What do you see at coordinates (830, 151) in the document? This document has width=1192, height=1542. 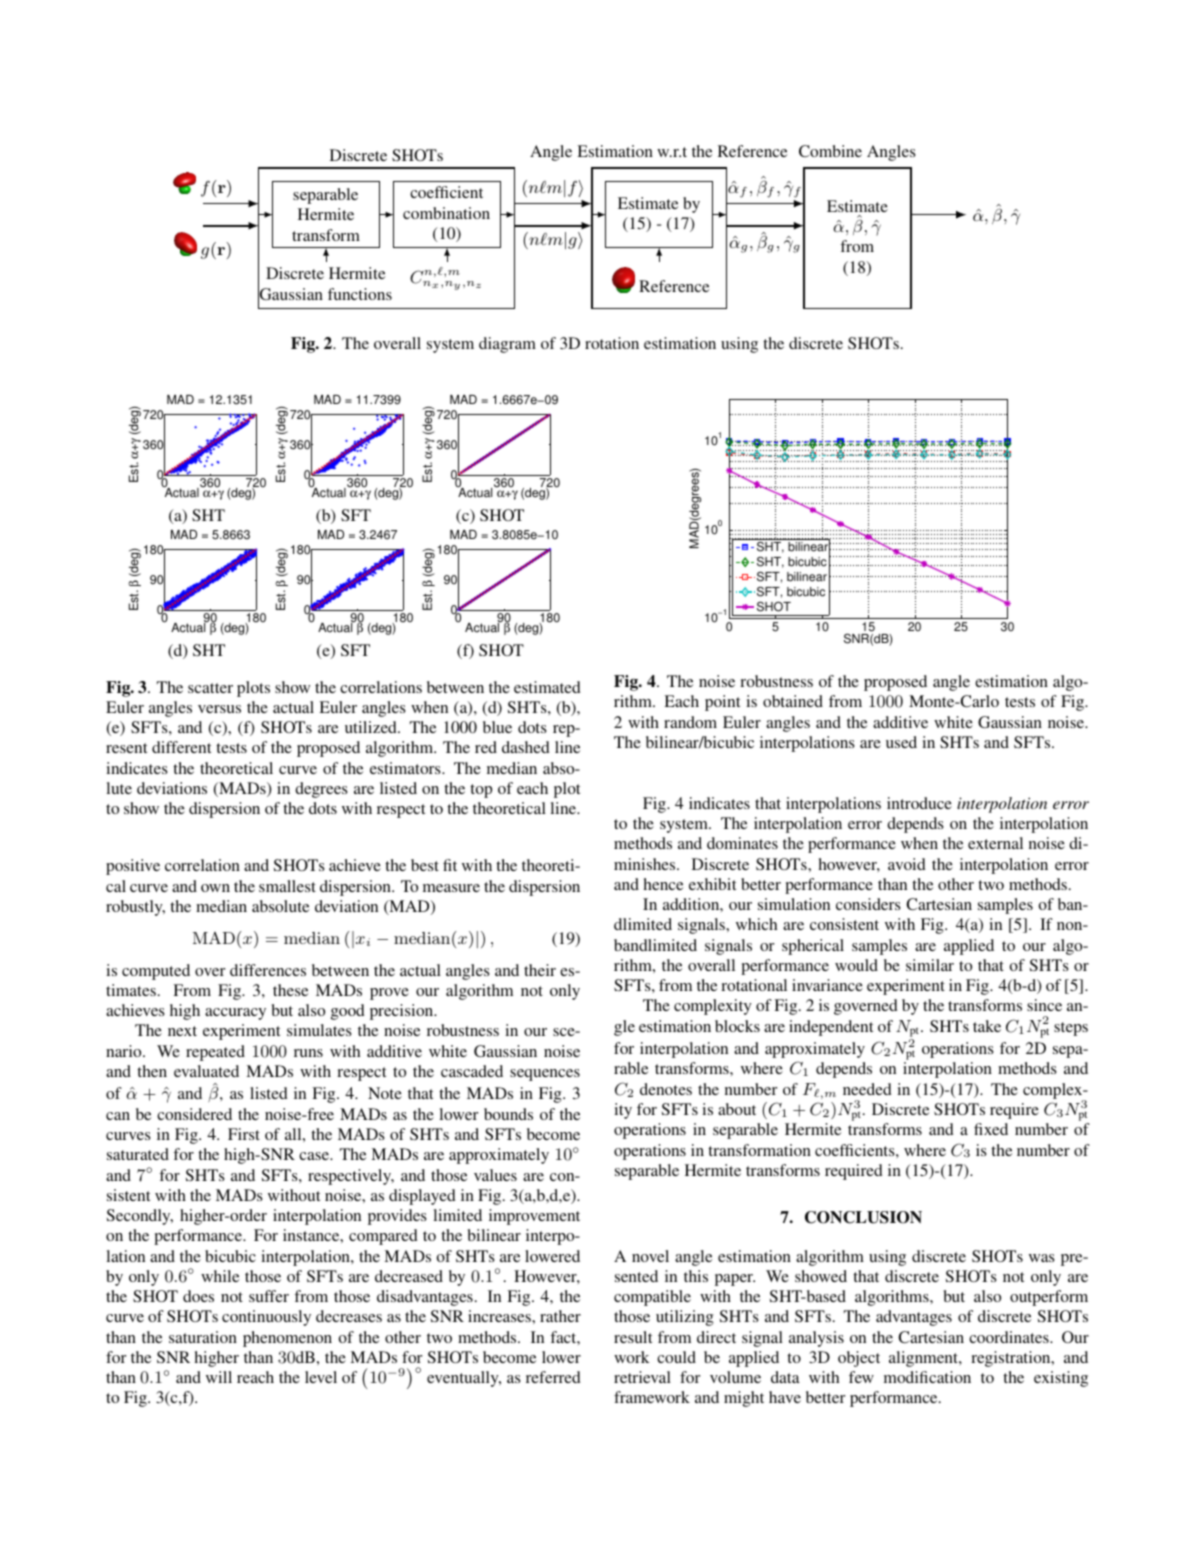 I see `Combine` at bounding box center [830, 151].
